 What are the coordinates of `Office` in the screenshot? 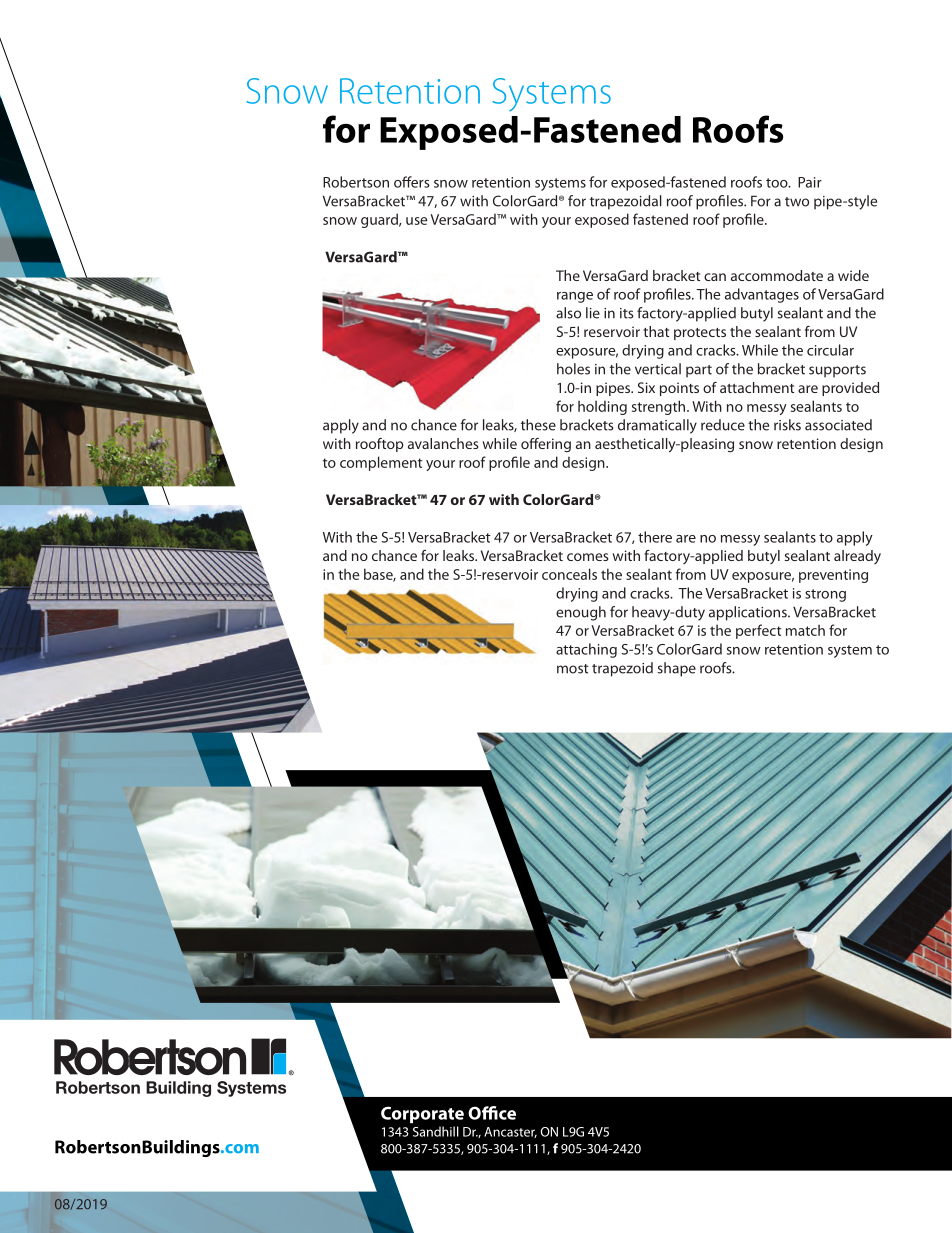 It's located at (492, 1113).
